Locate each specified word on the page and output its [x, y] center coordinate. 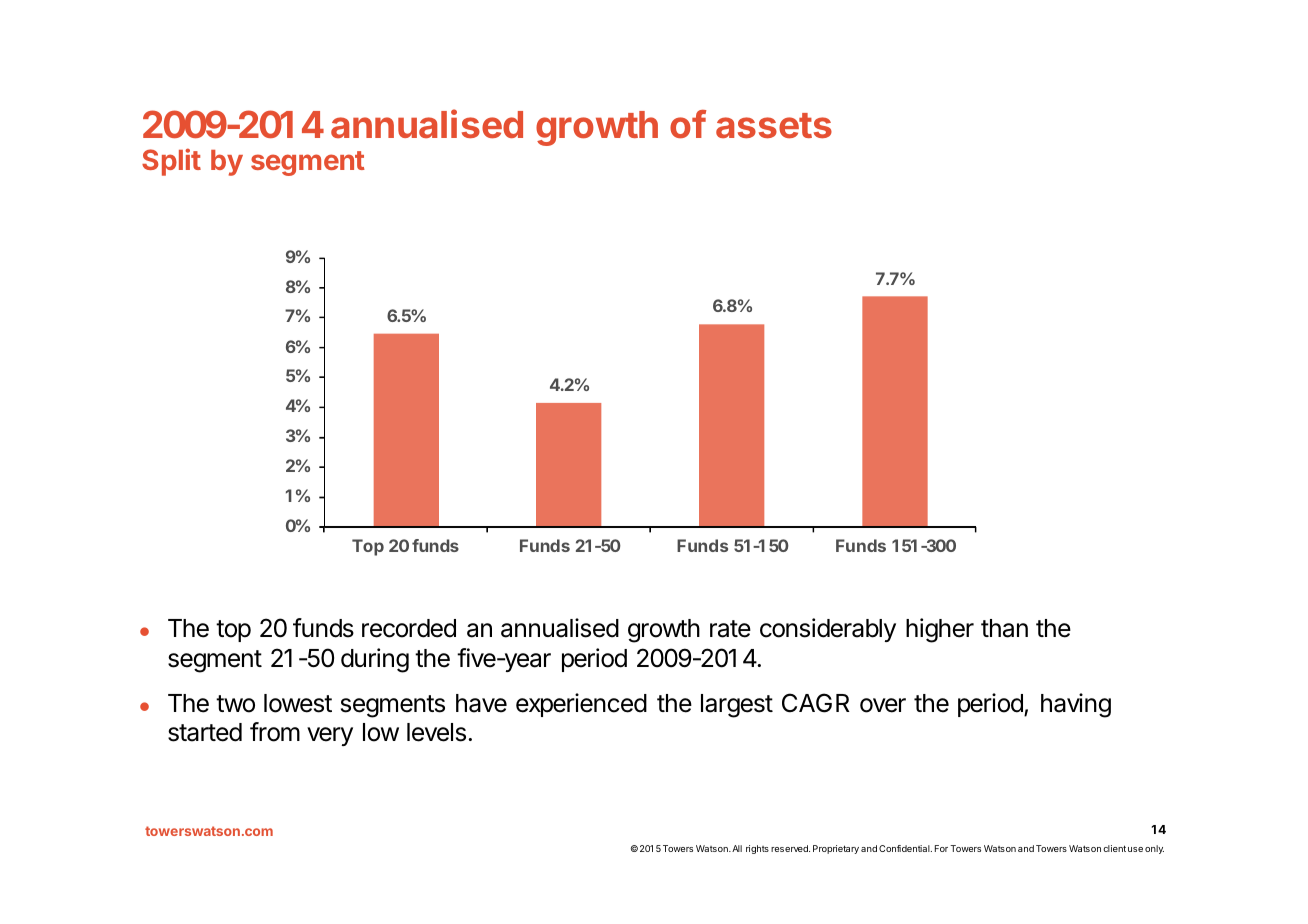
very [330, 736]
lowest [298, 703]
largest [737, 706]
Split [171, 162]
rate [730, 629]
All [737, 848]
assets [774, 126]
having [1076, 705]
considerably [828, 630]
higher [940, 630]
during [375, 660]
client [1114, 848]
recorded [409, 628]
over [883, 705]
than [1004, 628]
